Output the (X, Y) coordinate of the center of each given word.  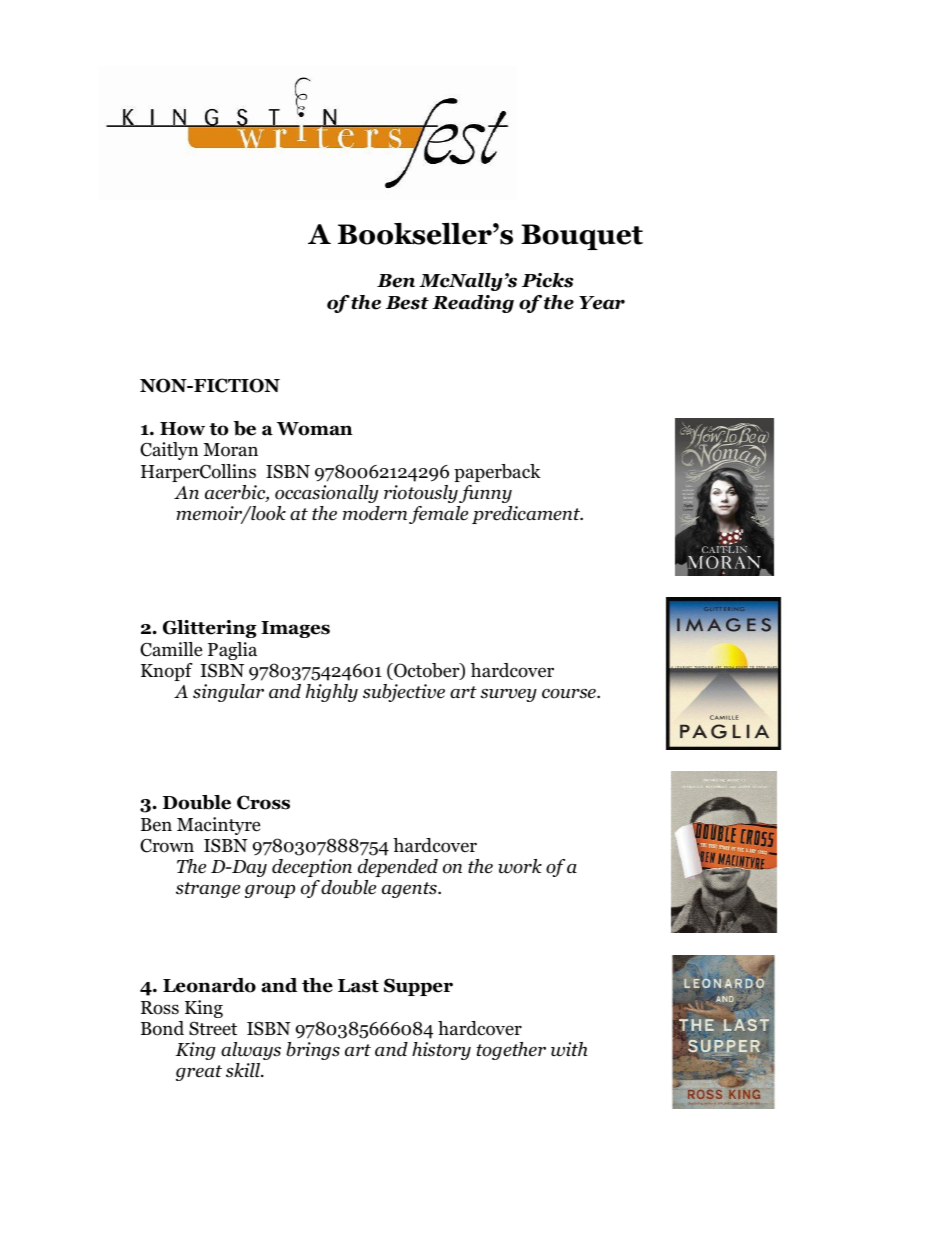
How (182, 429)
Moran (230, 450)
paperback (497, 473)
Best (407, 303)
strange (208, 890)
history (441, 1051)
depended (398, 868)
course (570, 694)
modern (375, 513)
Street (213, 1028)
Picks (548, 280)
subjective (404, 693)
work (520, 866)
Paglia (232, 651)
